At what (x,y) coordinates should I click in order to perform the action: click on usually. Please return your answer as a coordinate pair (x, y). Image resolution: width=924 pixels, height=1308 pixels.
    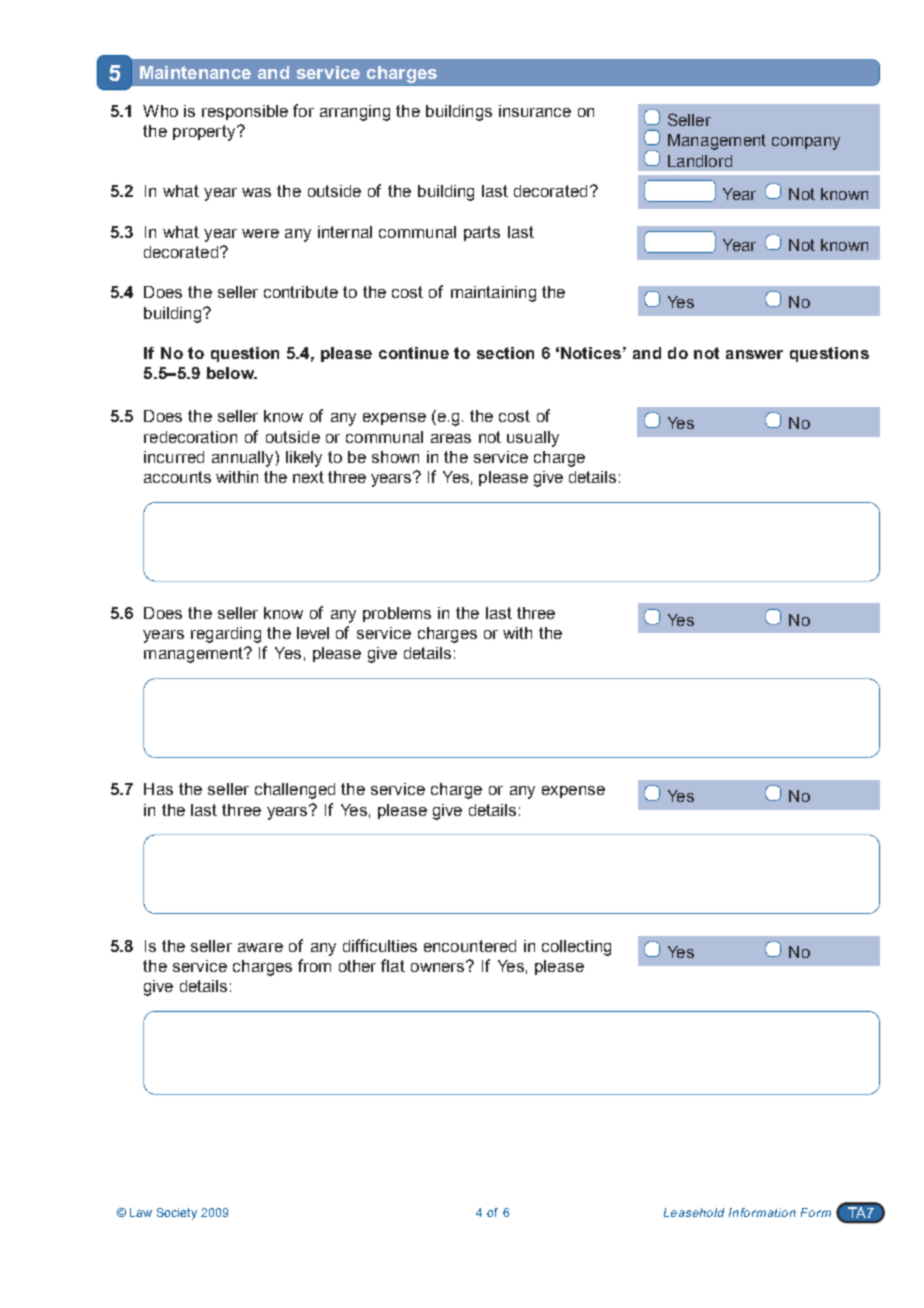
    Looking at the image, I should click on (533, 439).
